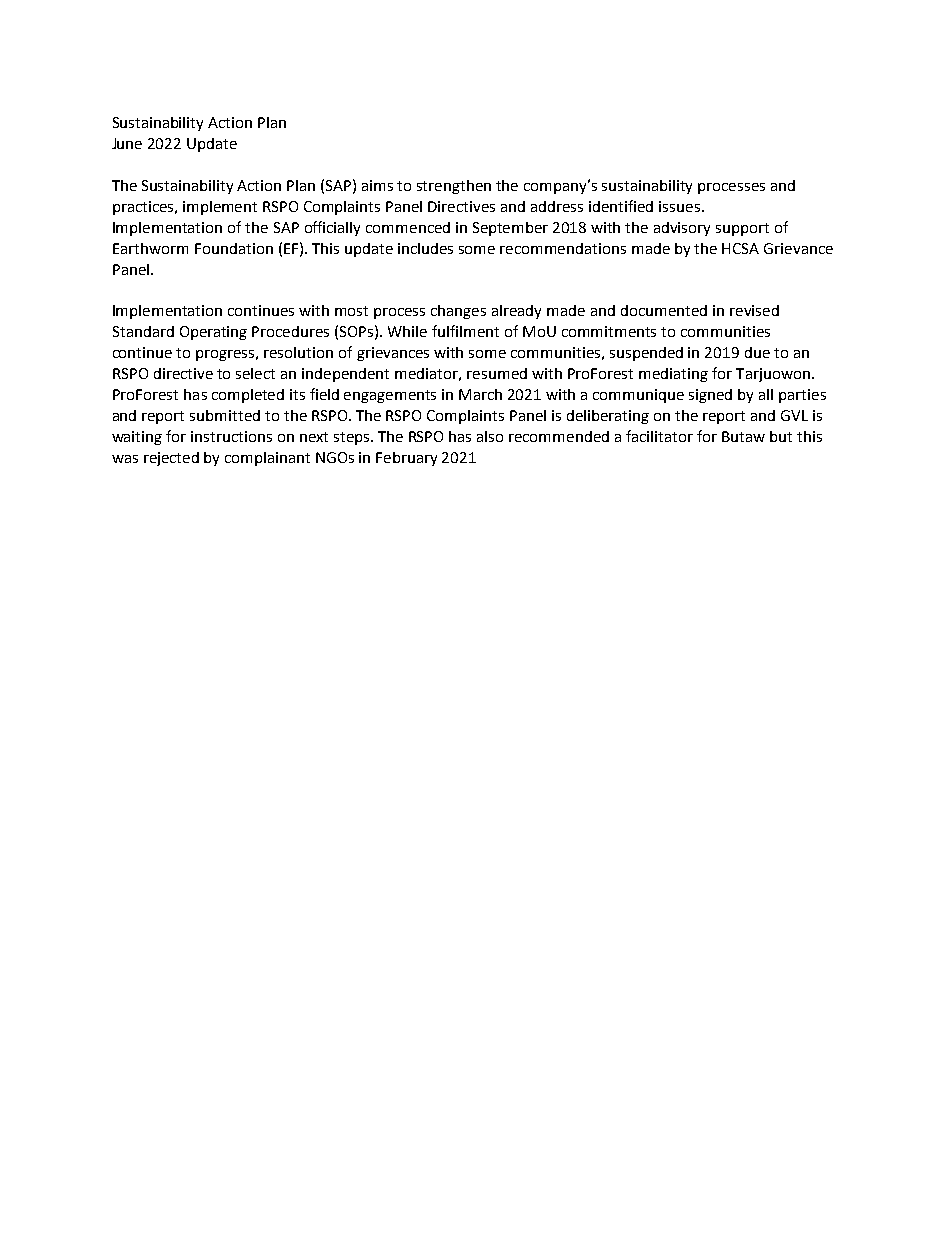 Image resolution: width=952 pixels, height=1233 pixels. Describe the element at coordinates (679, 206) in the screenshot. I see `issues` at that location.
